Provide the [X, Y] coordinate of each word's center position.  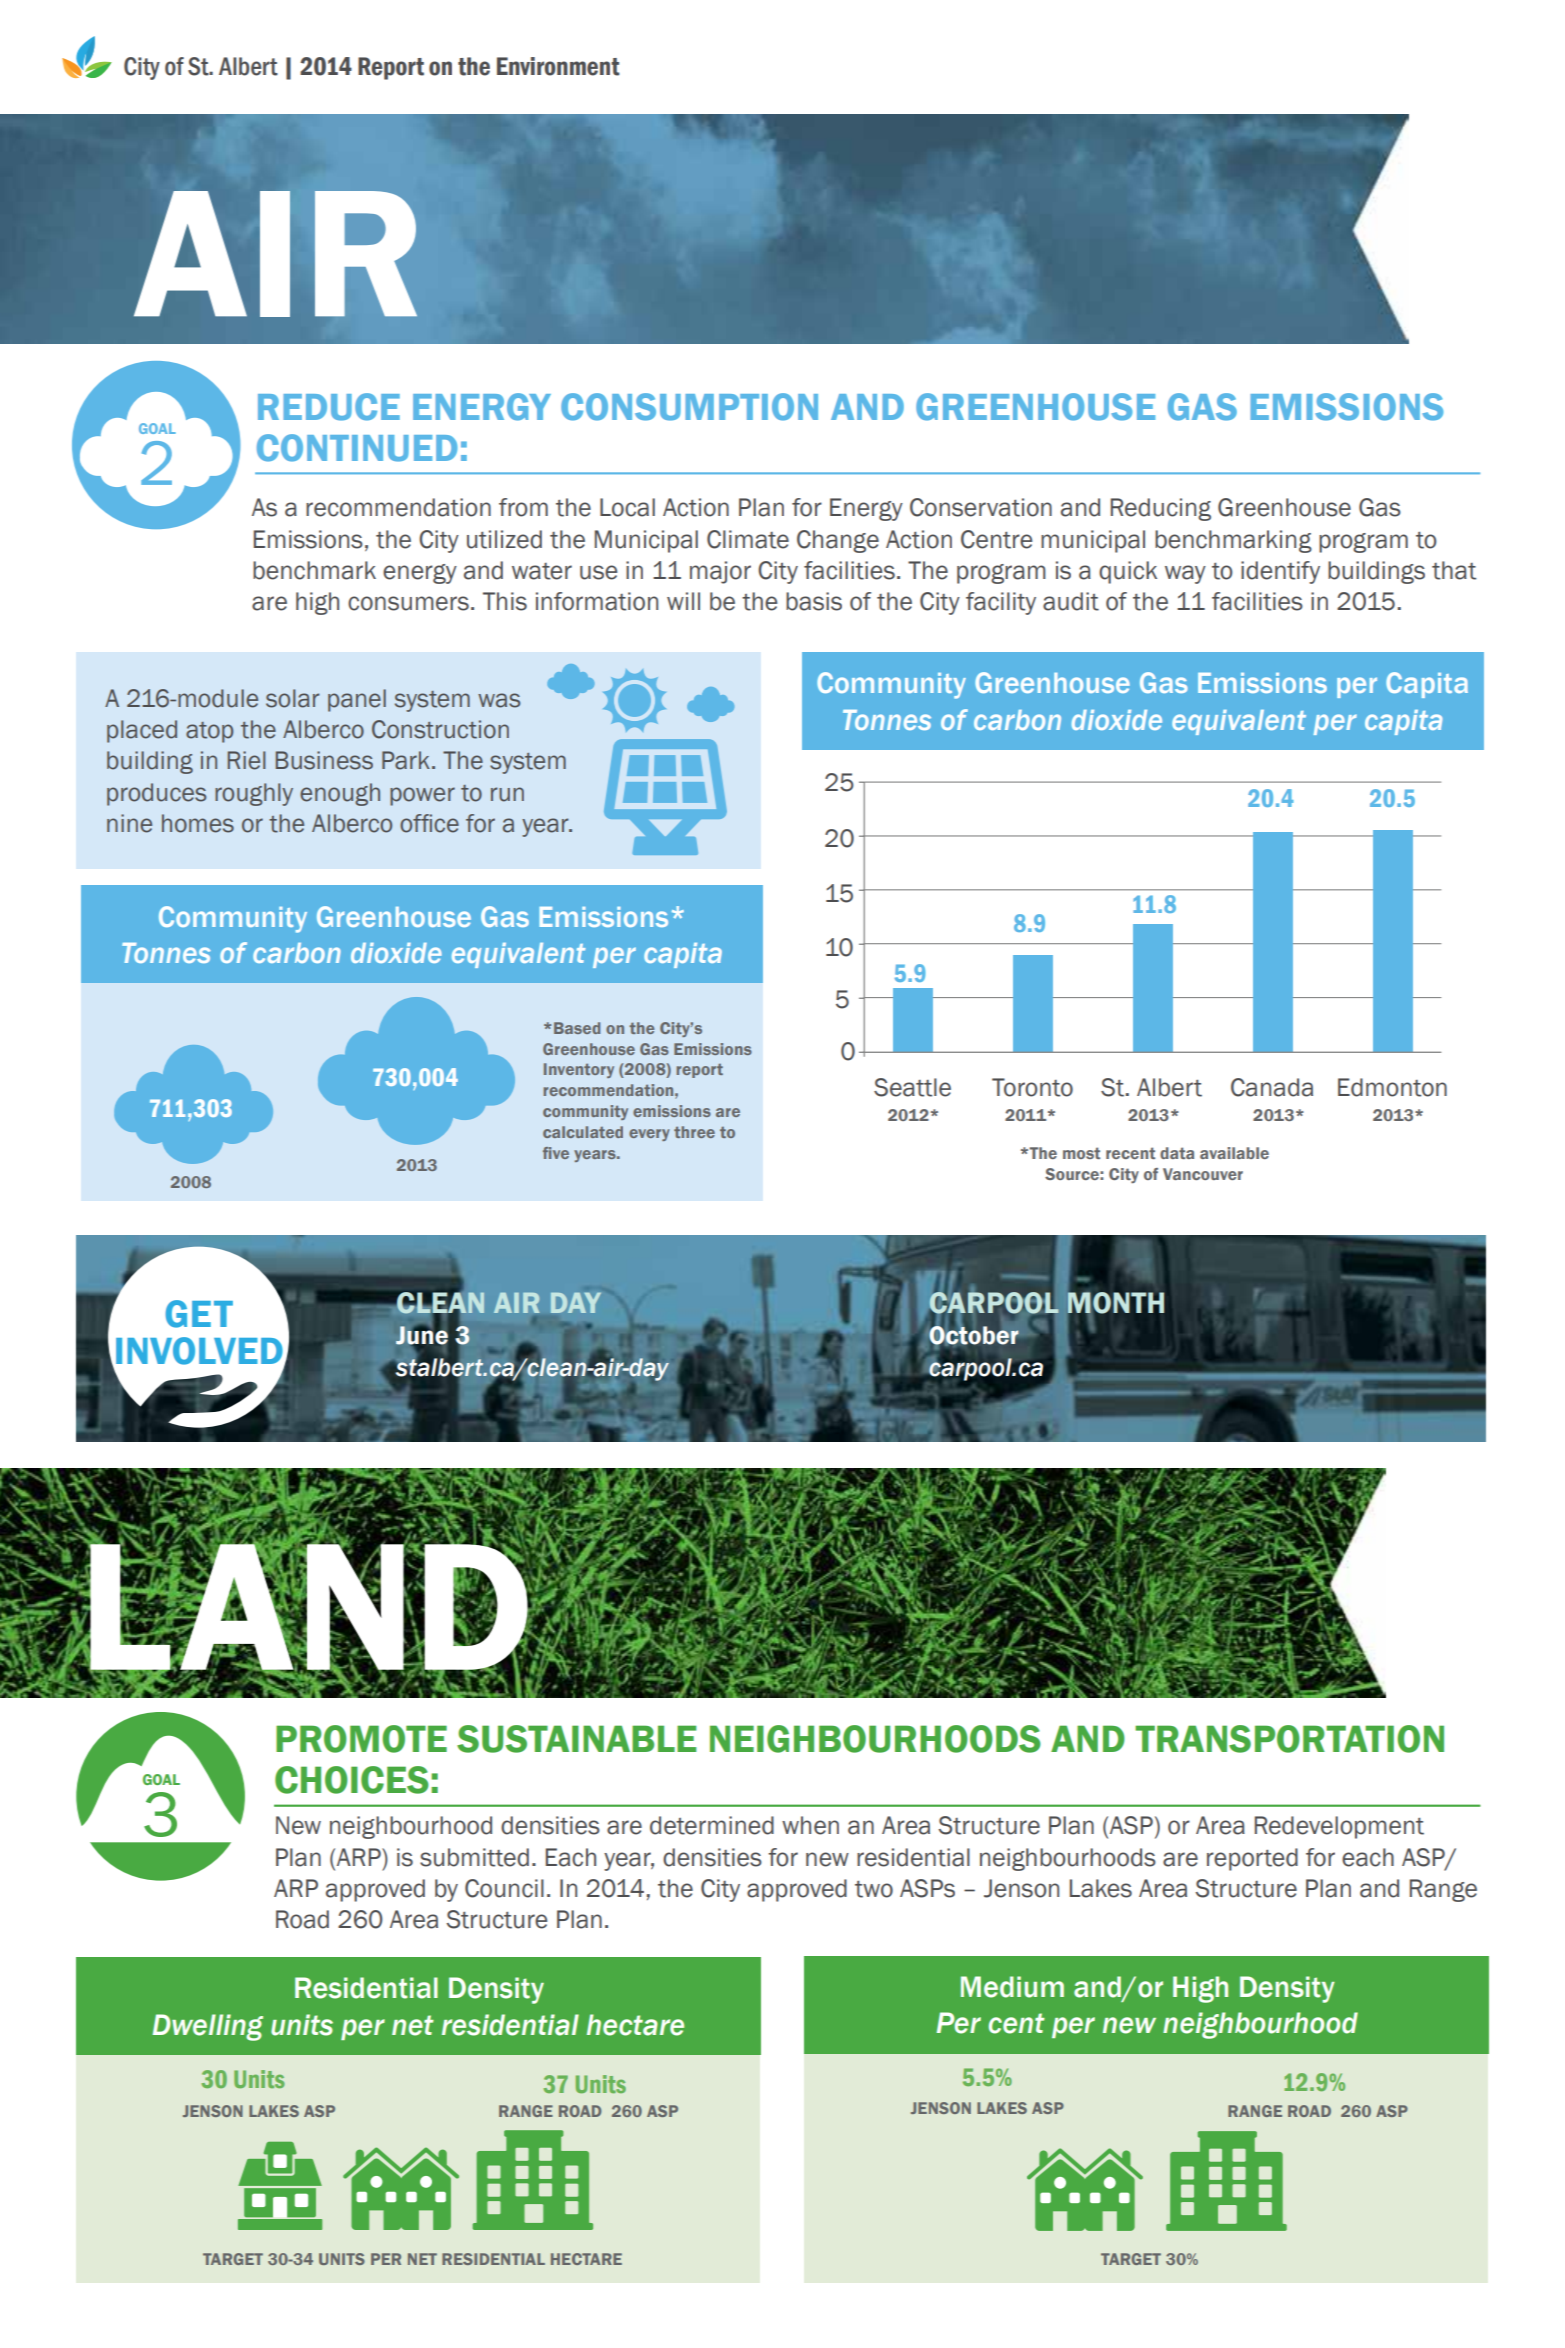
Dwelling [207, 2027]
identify [1280, 572]
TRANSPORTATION [1289, 1739]
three [694, 1132]
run [507, 794]
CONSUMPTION [689, 407]
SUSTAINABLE [576, 1739]
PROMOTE [361, 1739]
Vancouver [1203, 1174]
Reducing [1161, 509]
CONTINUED [357, 448]
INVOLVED [200, 1351]
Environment [558, 66]
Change [838, 541]
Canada [1272, 1087]
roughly [254, 794]
